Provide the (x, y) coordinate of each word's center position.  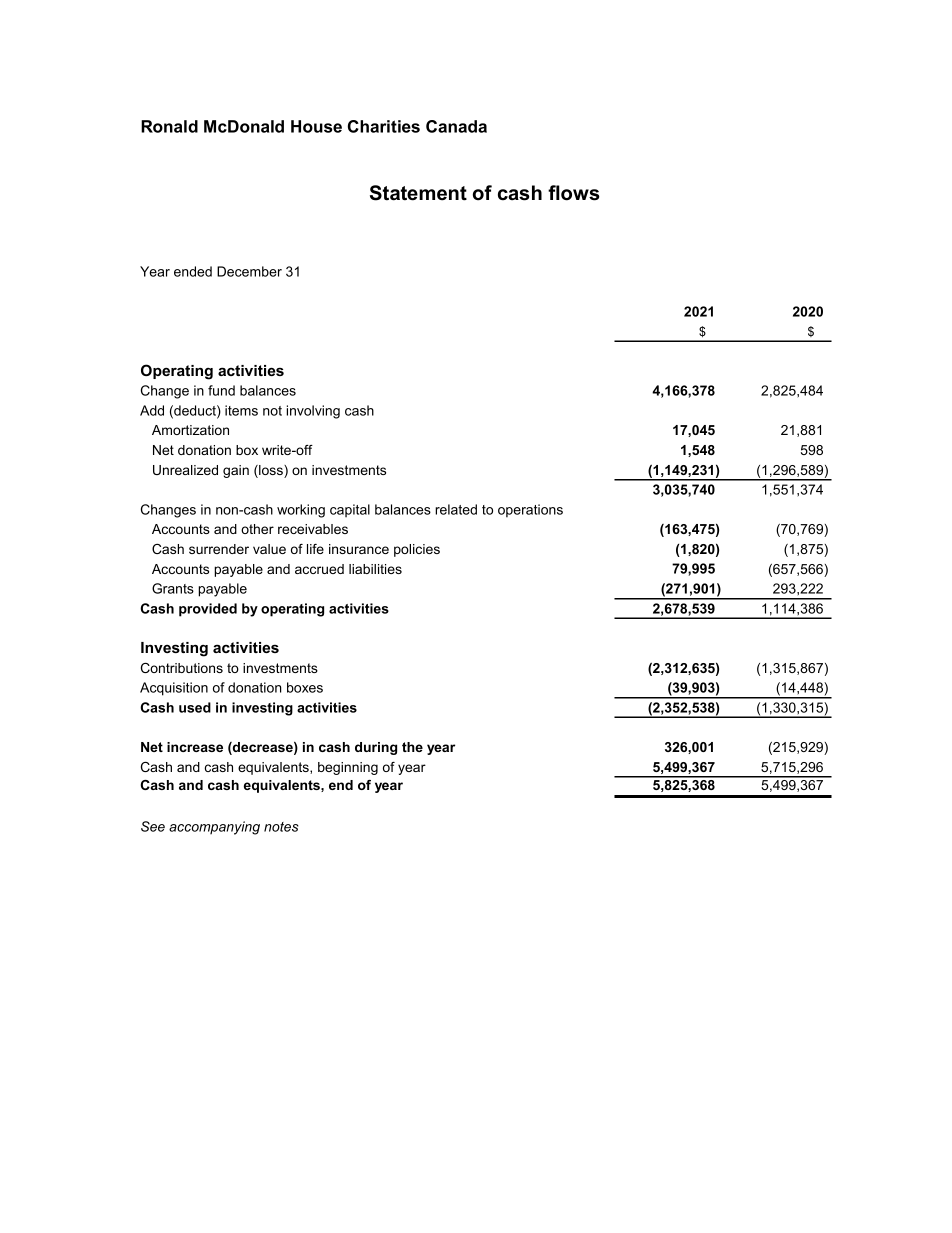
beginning (348, 768)
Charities (384, 126)
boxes (305, 687)
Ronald (169, 126)
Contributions (182, 668)
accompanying (214, 828)
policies (417, 550)
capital (350, 510)
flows (574, 193)
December (249, 271)
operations (530, 511)
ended (193, 271)
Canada (456, 126)
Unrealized (185, 470)
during (376, 748)
